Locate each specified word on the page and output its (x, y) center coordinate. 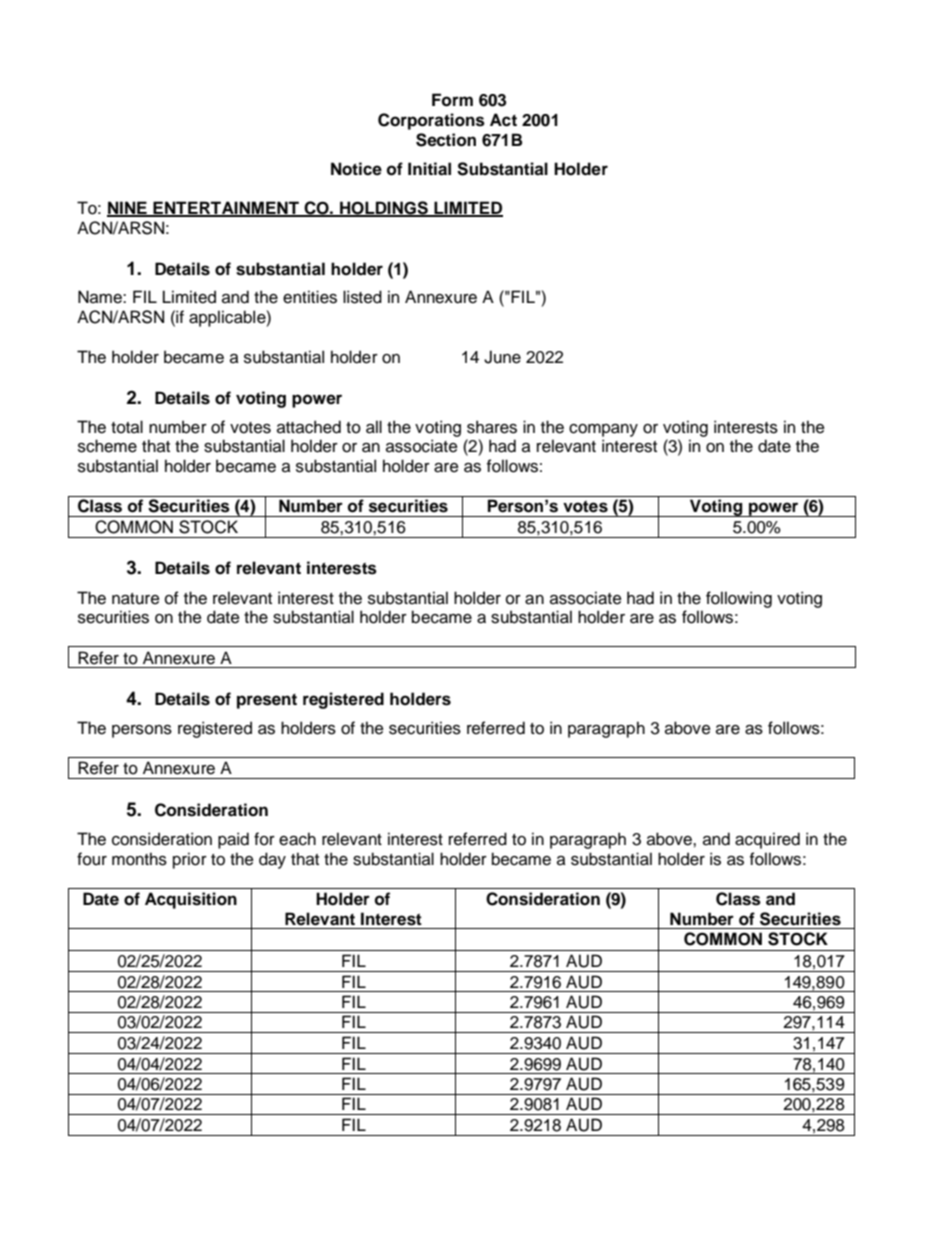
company (603, 430)
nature (135, 599)
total (127, 427)
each (297, 839)
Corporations (431, 121)
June (502, 357)
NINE (128, 208)
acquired (767, 840)
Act (503, 120)
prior (190, 860)
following (739, 599)
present (267, 701)
